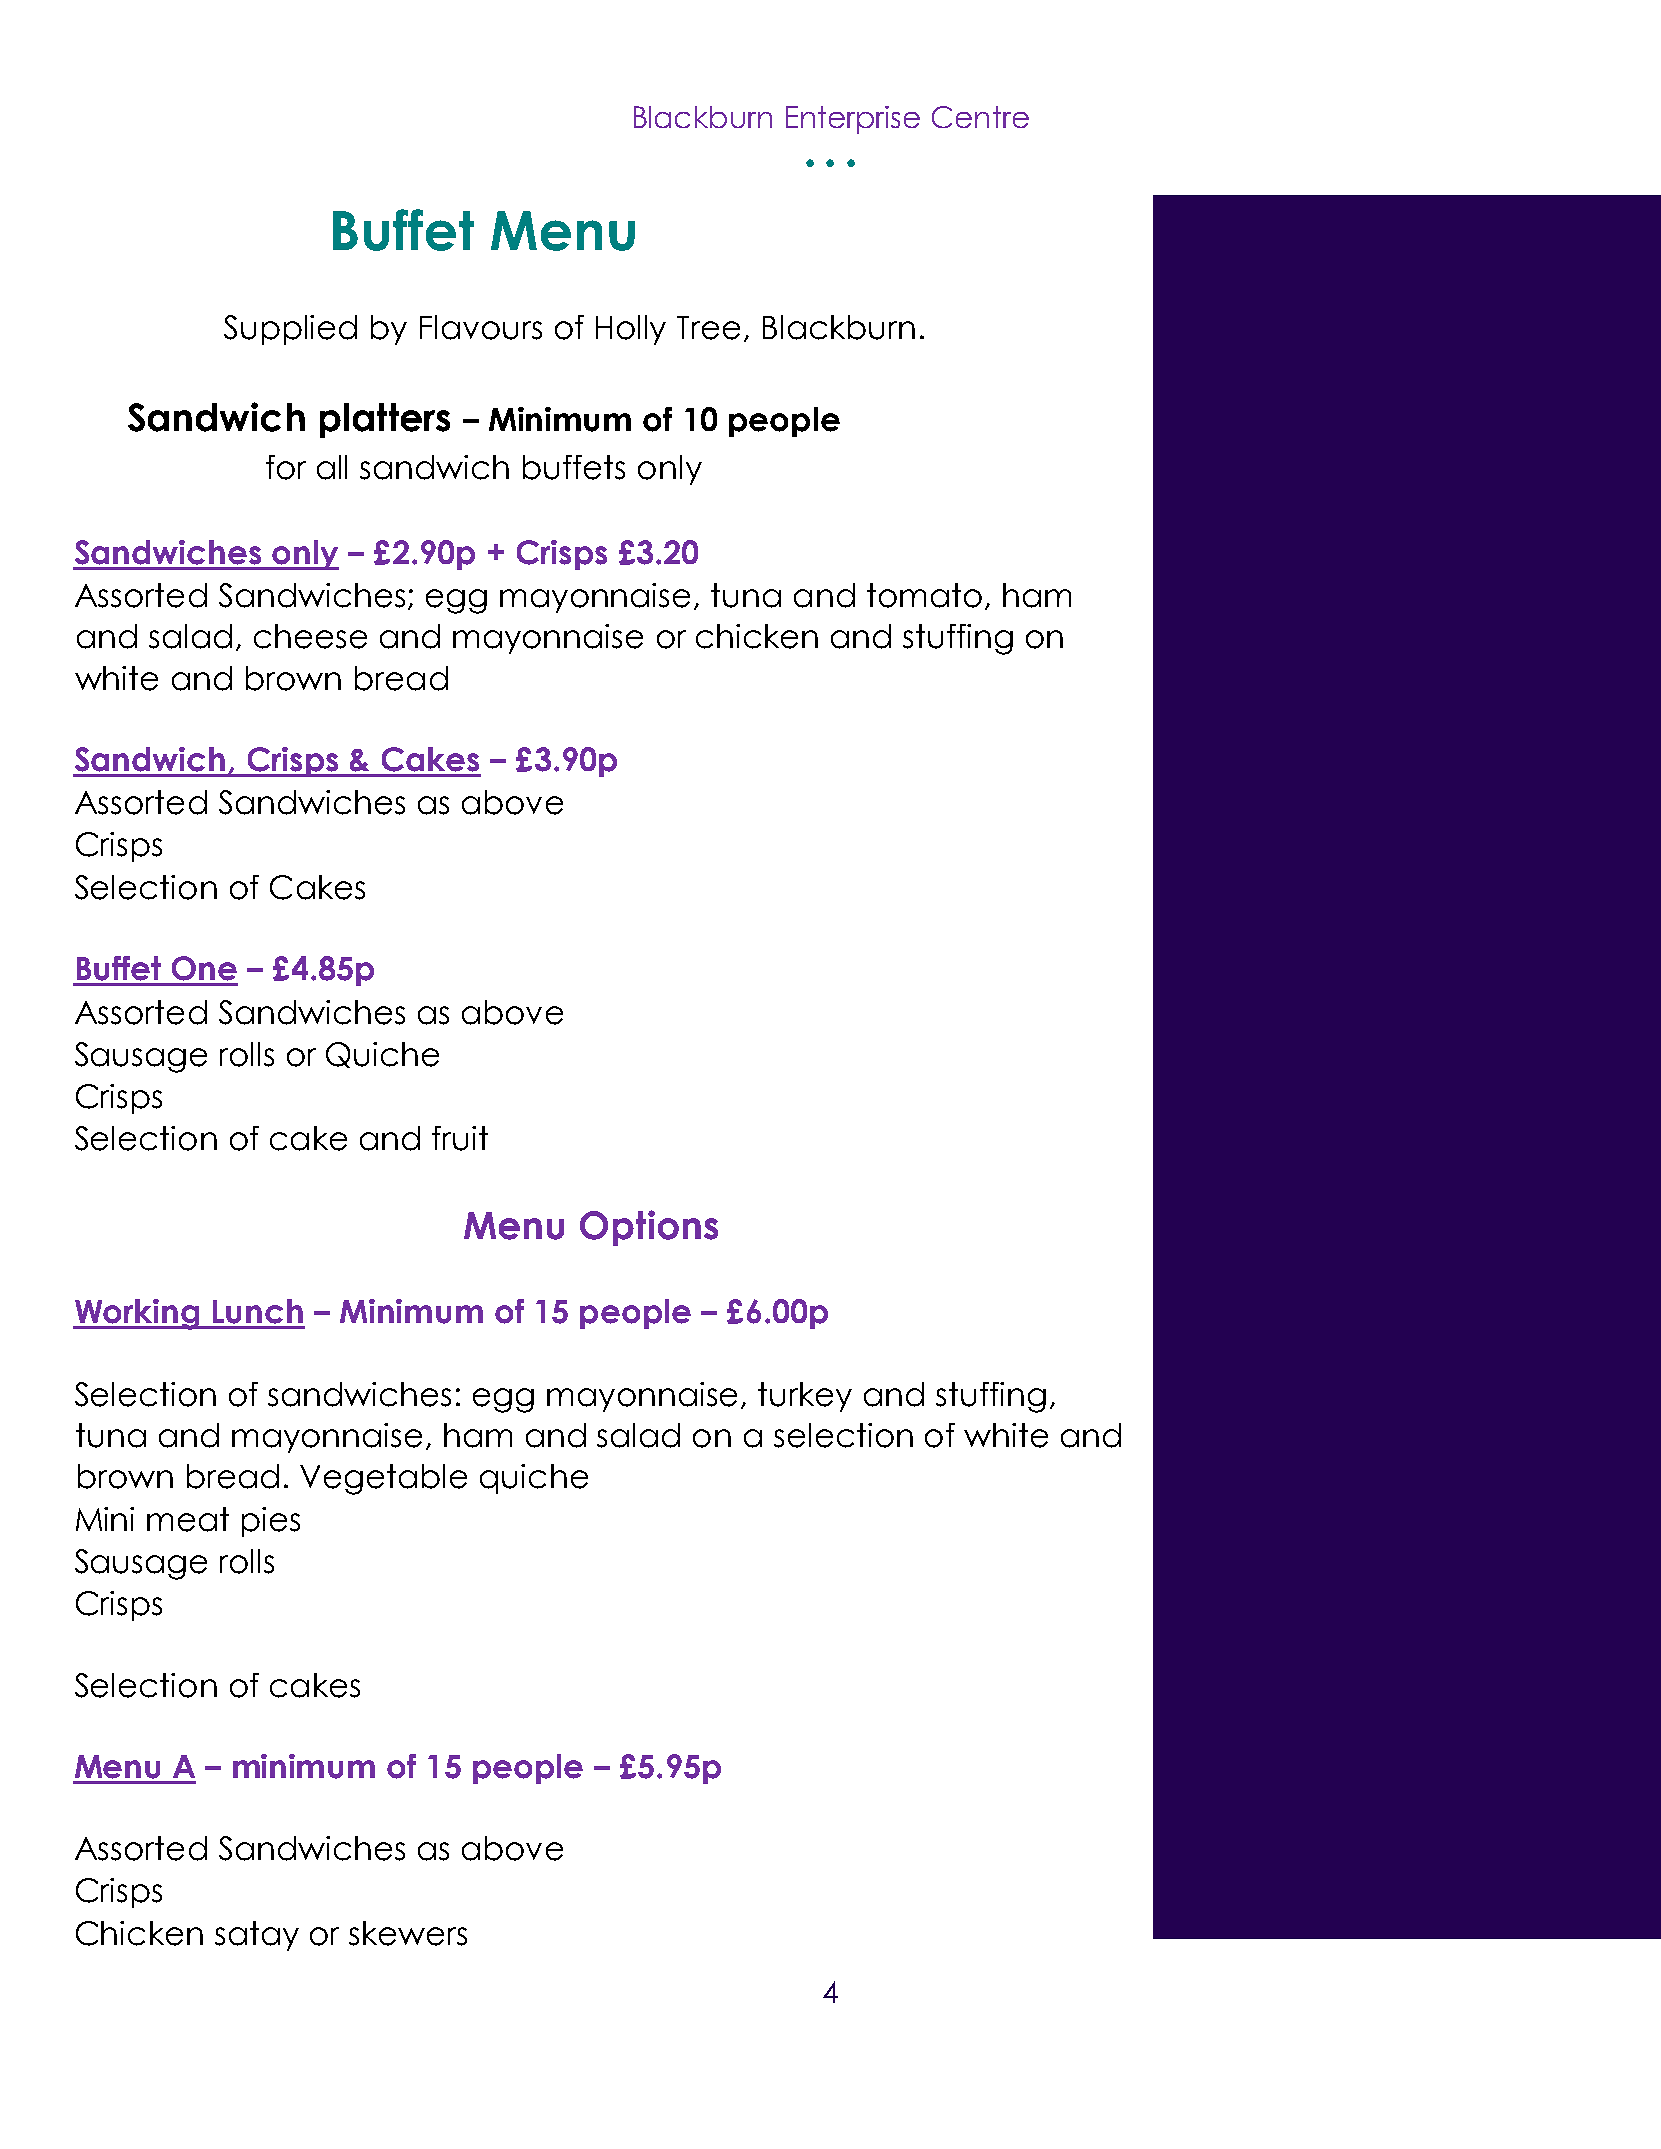  I want to click on Options, so click(649, 1228).
